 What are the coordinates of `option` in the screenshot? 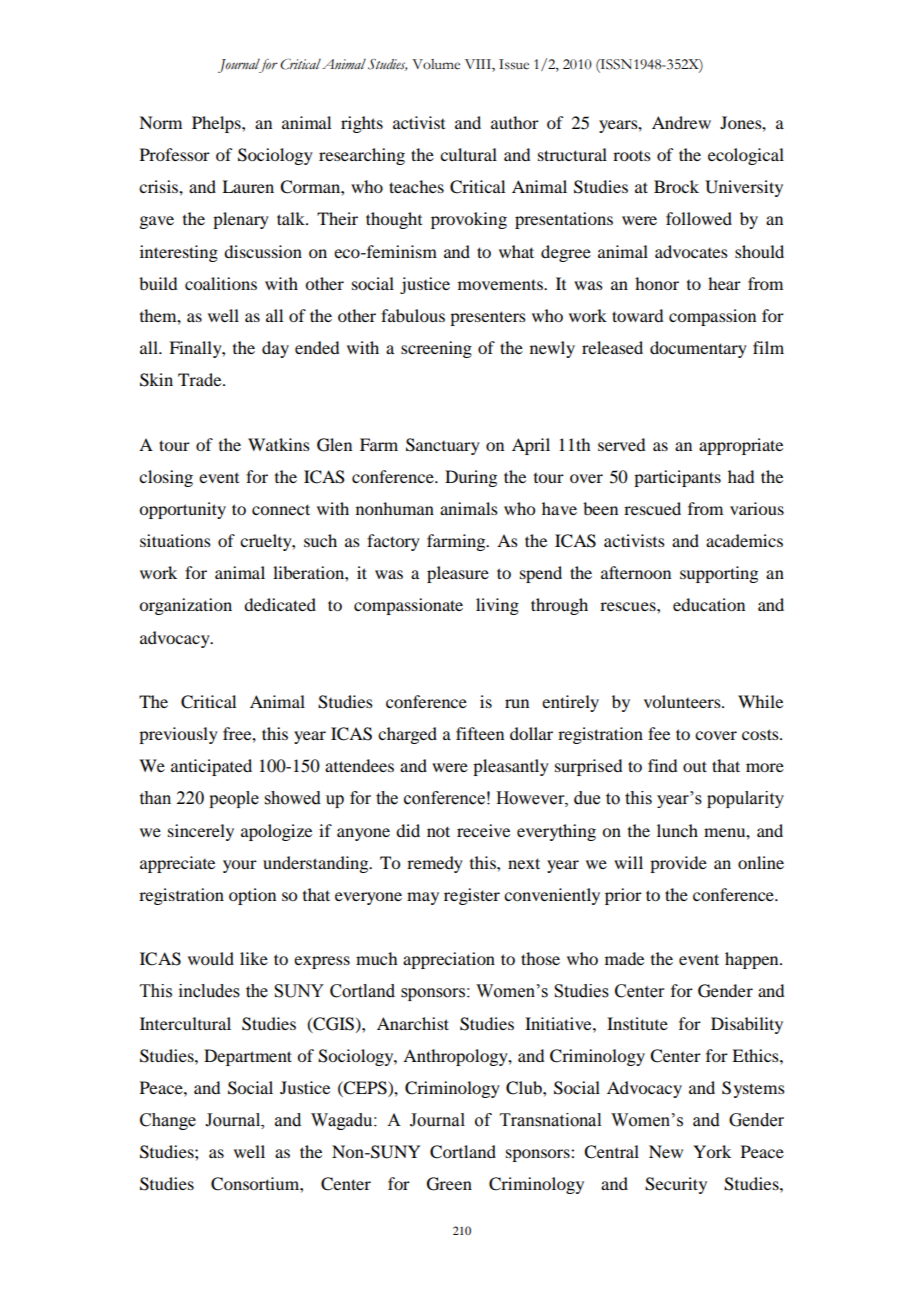 It's located at (252, 896).
